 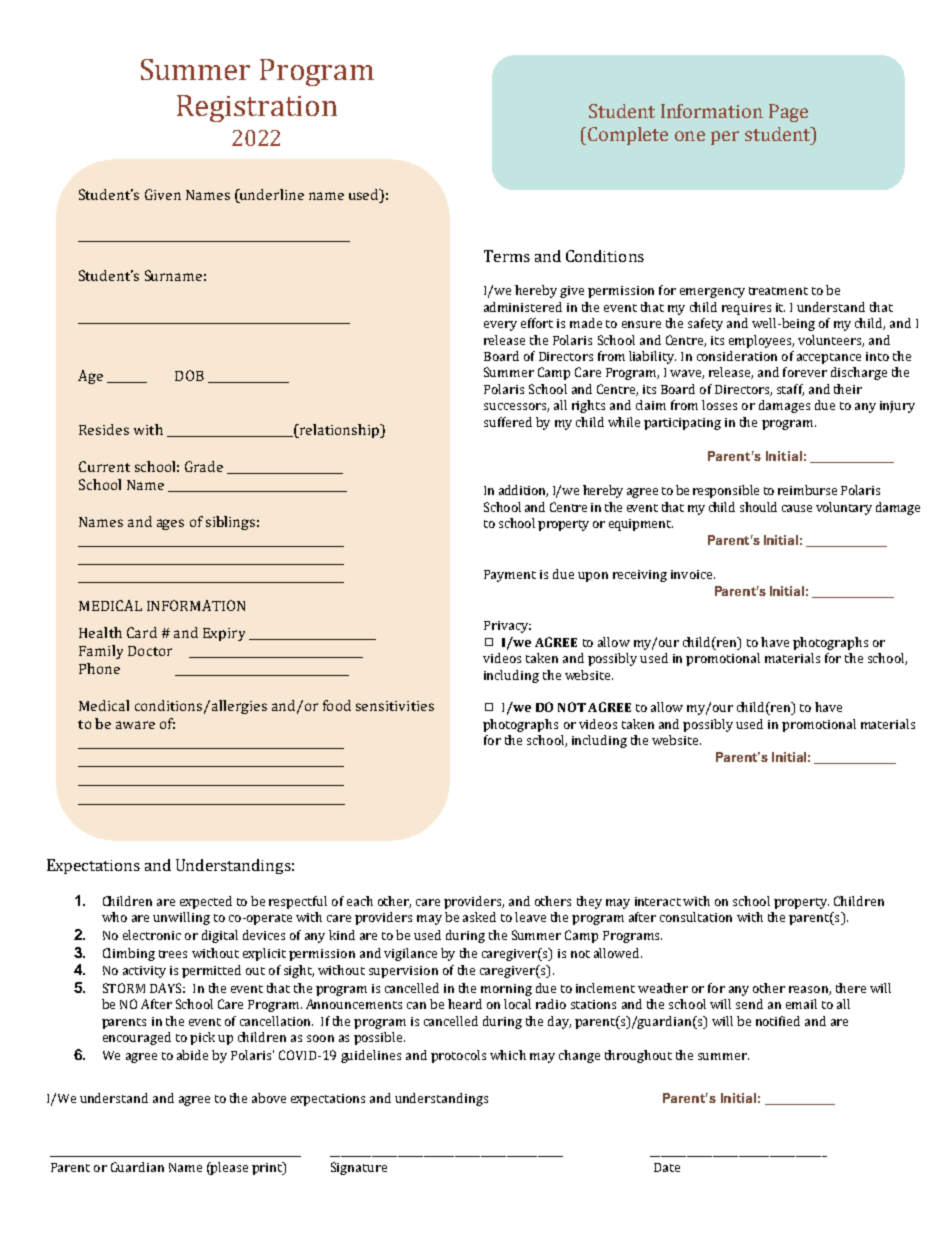 What do you see at coordinates (224, 634) in the screenshot?
I see `Expiry` at bounding box center [224, 634].
